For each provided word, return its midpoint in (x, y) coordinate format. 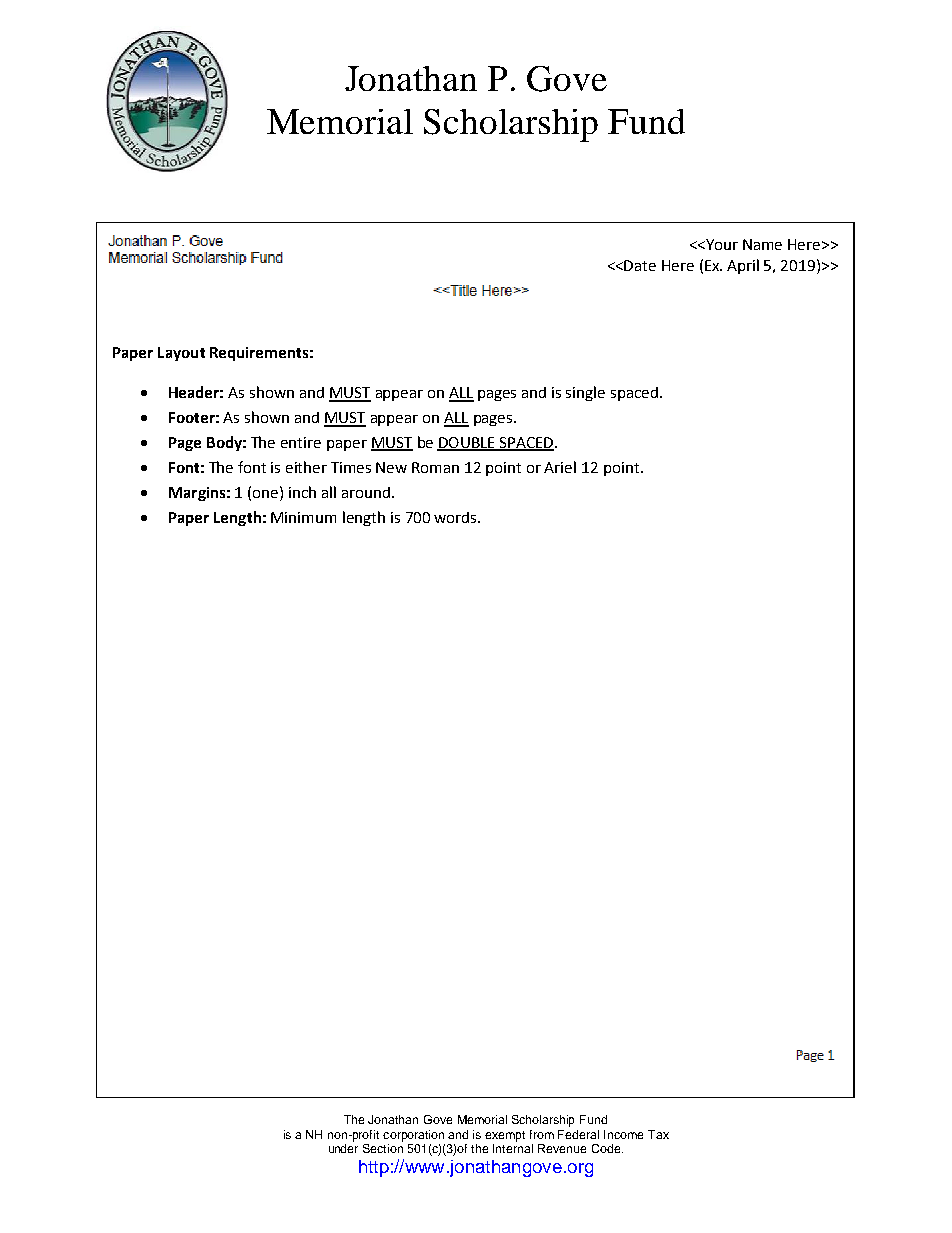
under (343, 1148)
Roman (435, 467)
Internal (513, 1148)
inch (302, 492)
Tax (658, 1134)
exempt (505, 1136)
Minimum (303, 517)
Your (721, 244)
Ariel (560, 467)
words (456, 517)
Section (383, 1147)
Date (640, 265)
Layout (181, 354)
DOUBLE (467, 444)
